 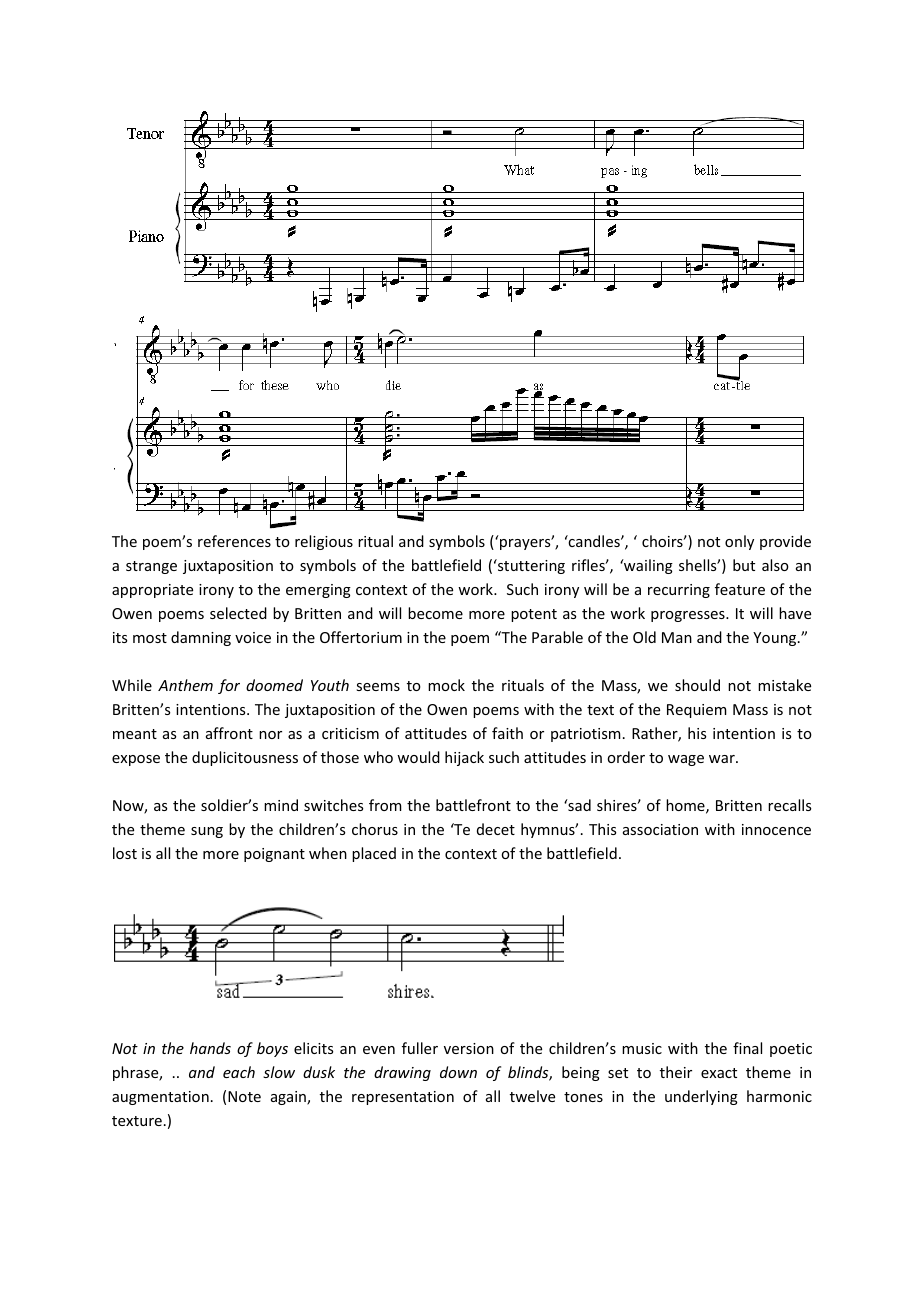 I want to click on poignant, so click(x=274, y=855).
